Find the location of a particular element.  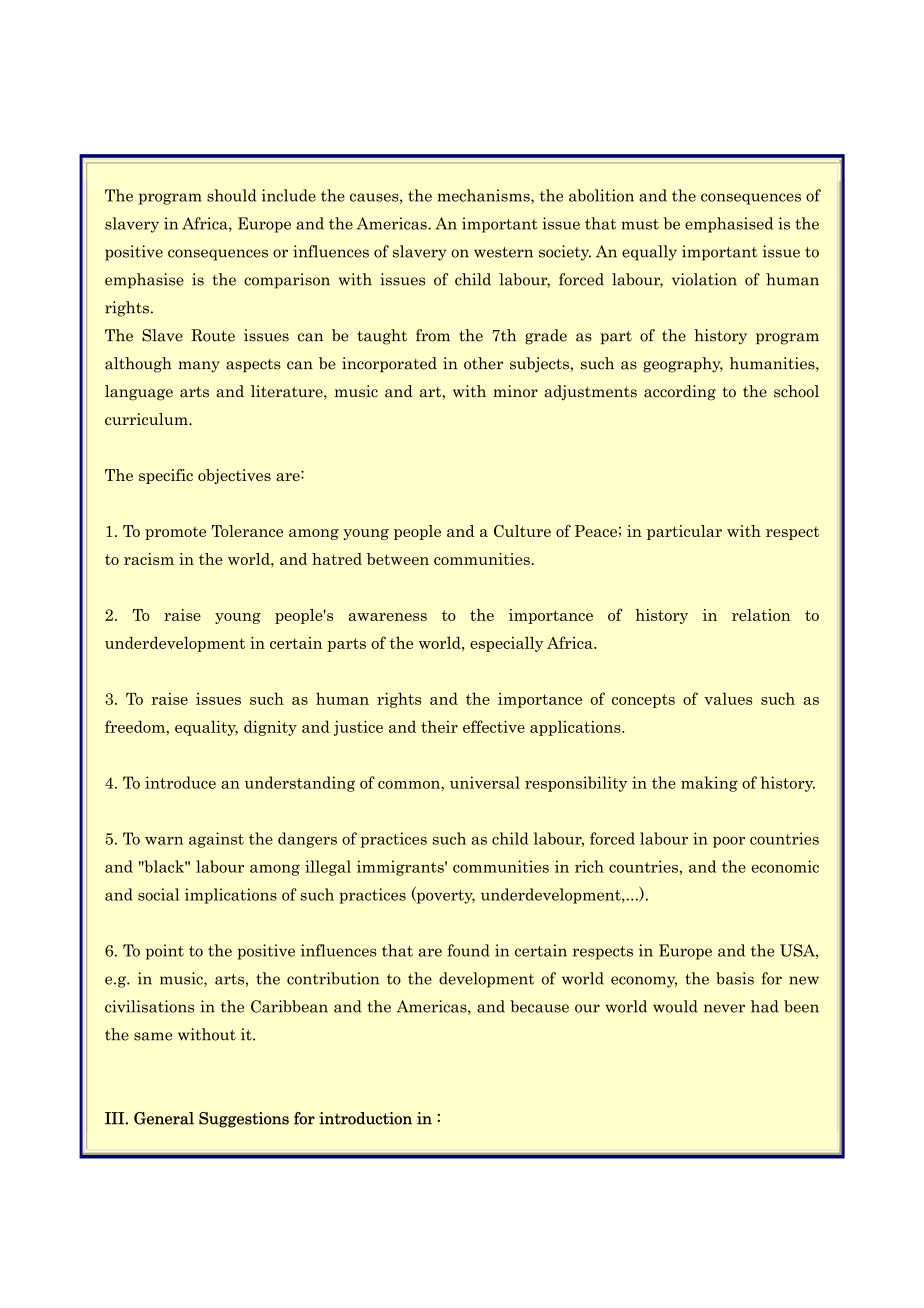

values is located at coordinates (728, 698).
